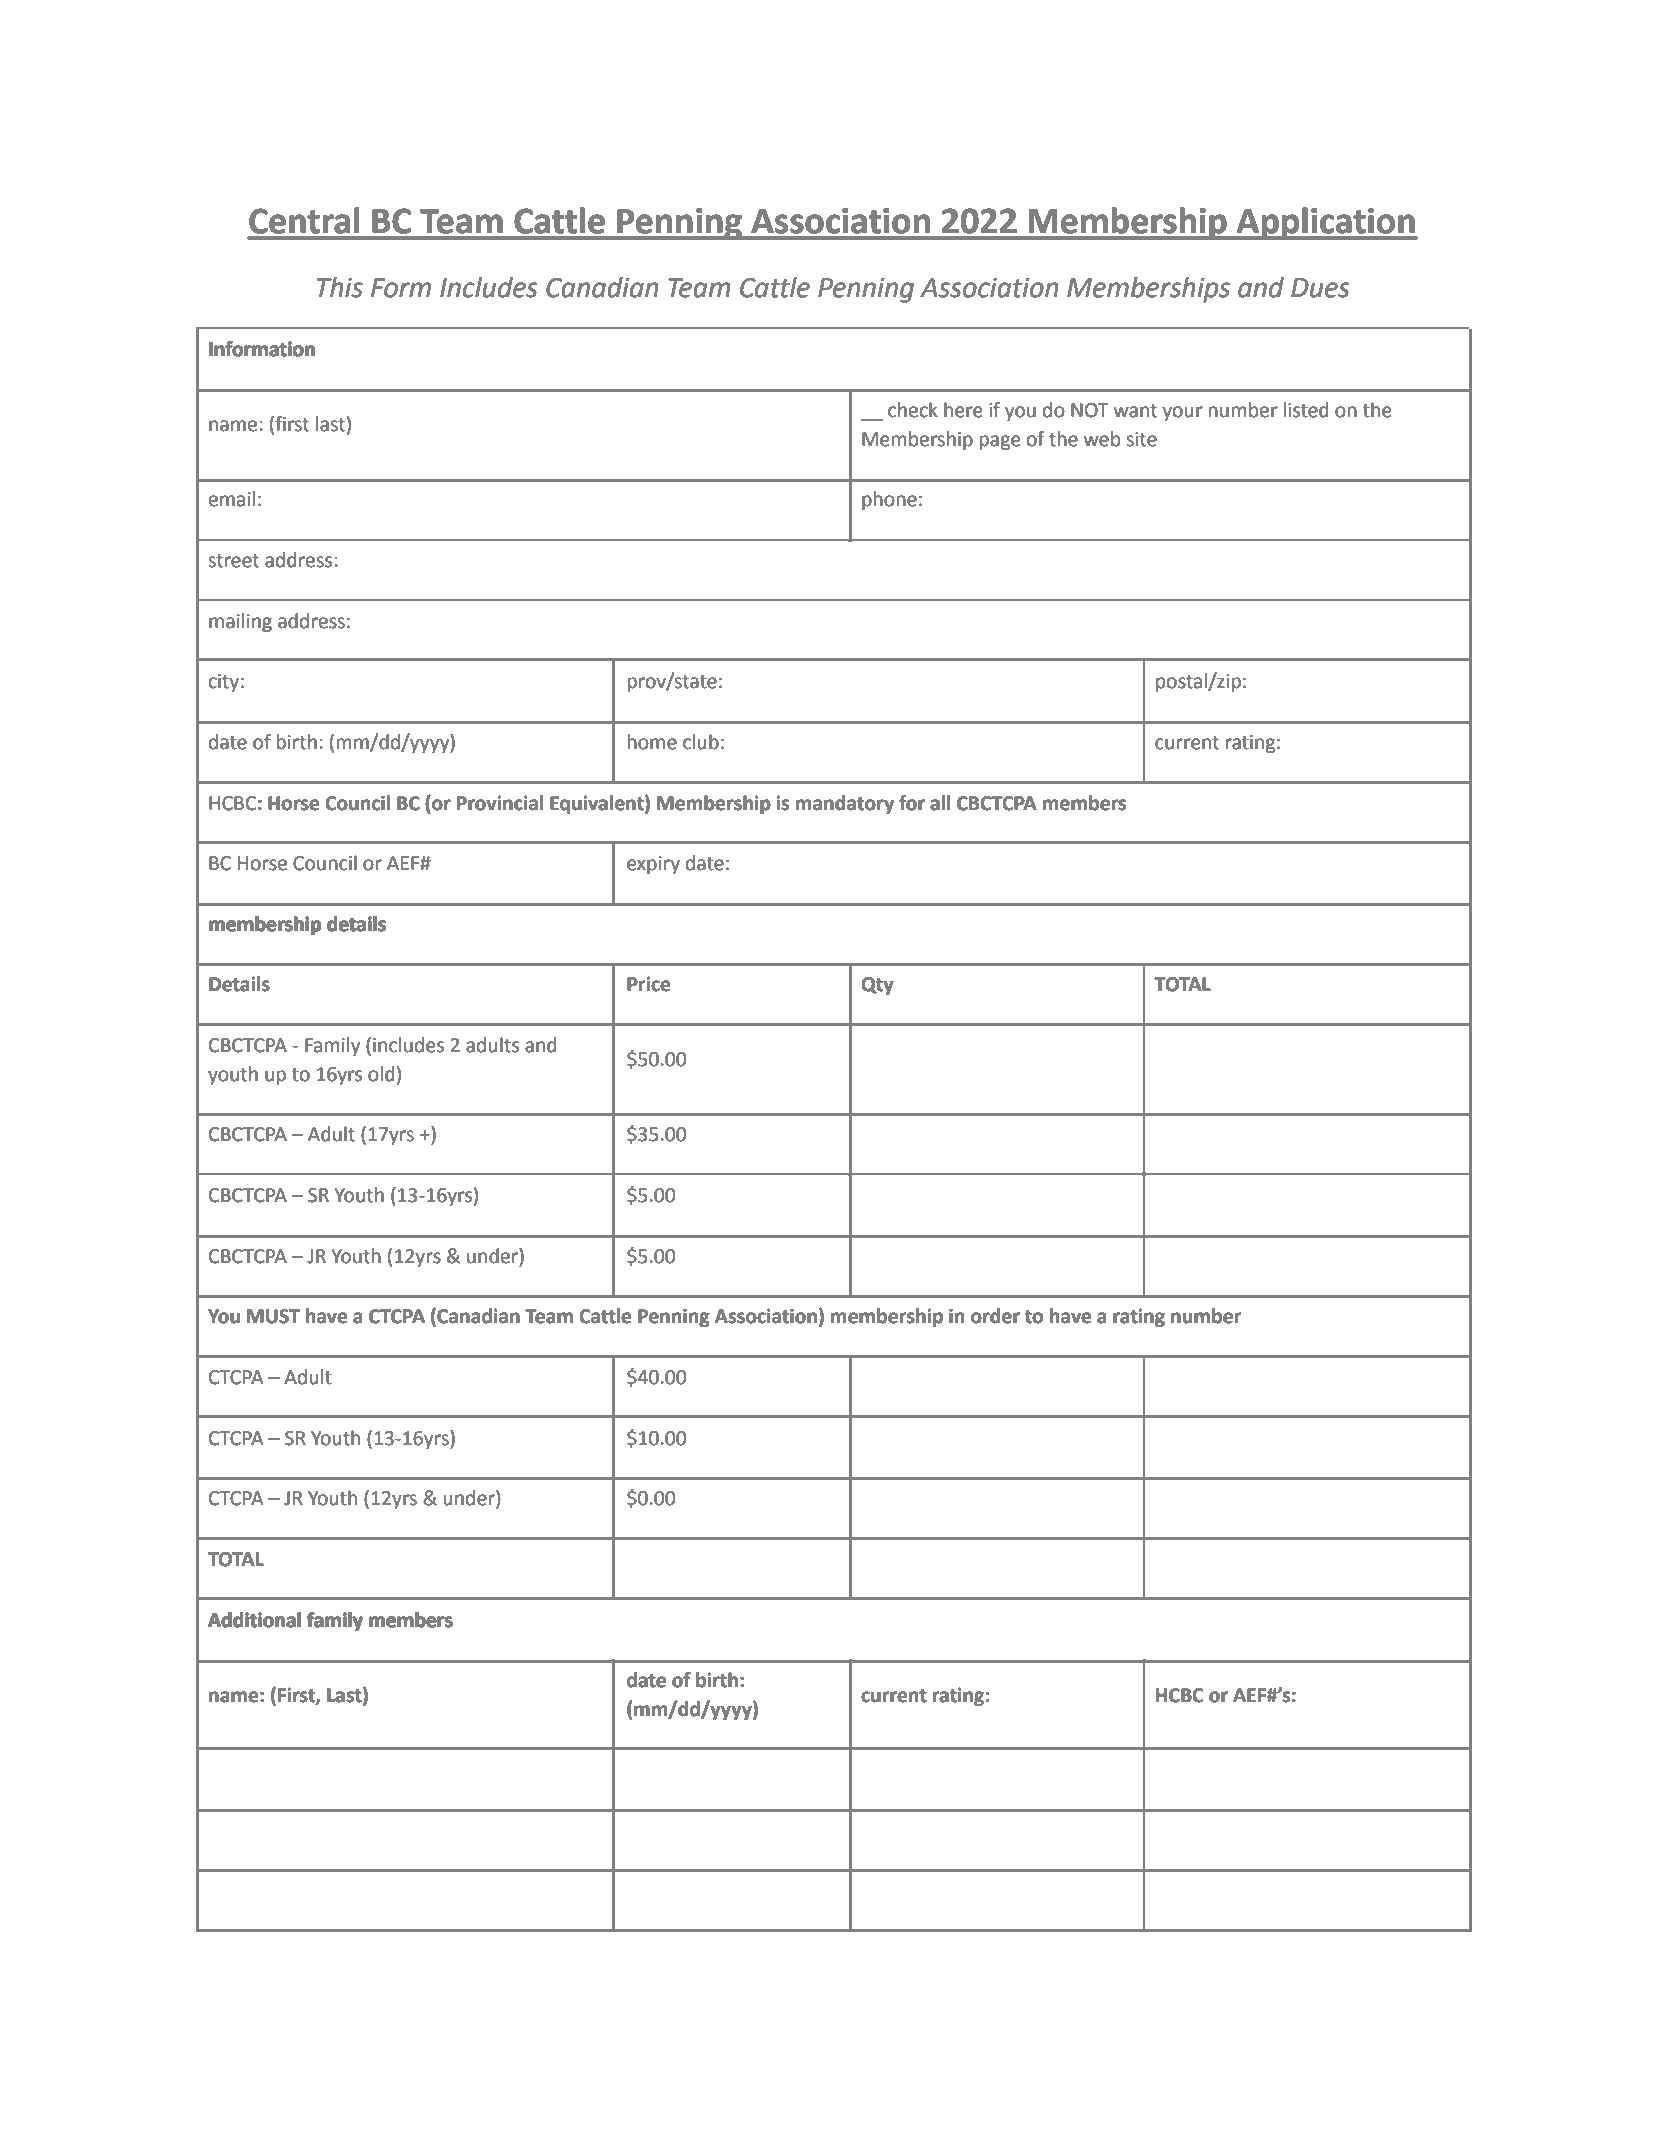 Image resolution: width=1665 pixels, height=2155 pixels. What do you see at coordinates (1320, 288) in the document?
I see `Dues` at bounding box center [1320, 288].
